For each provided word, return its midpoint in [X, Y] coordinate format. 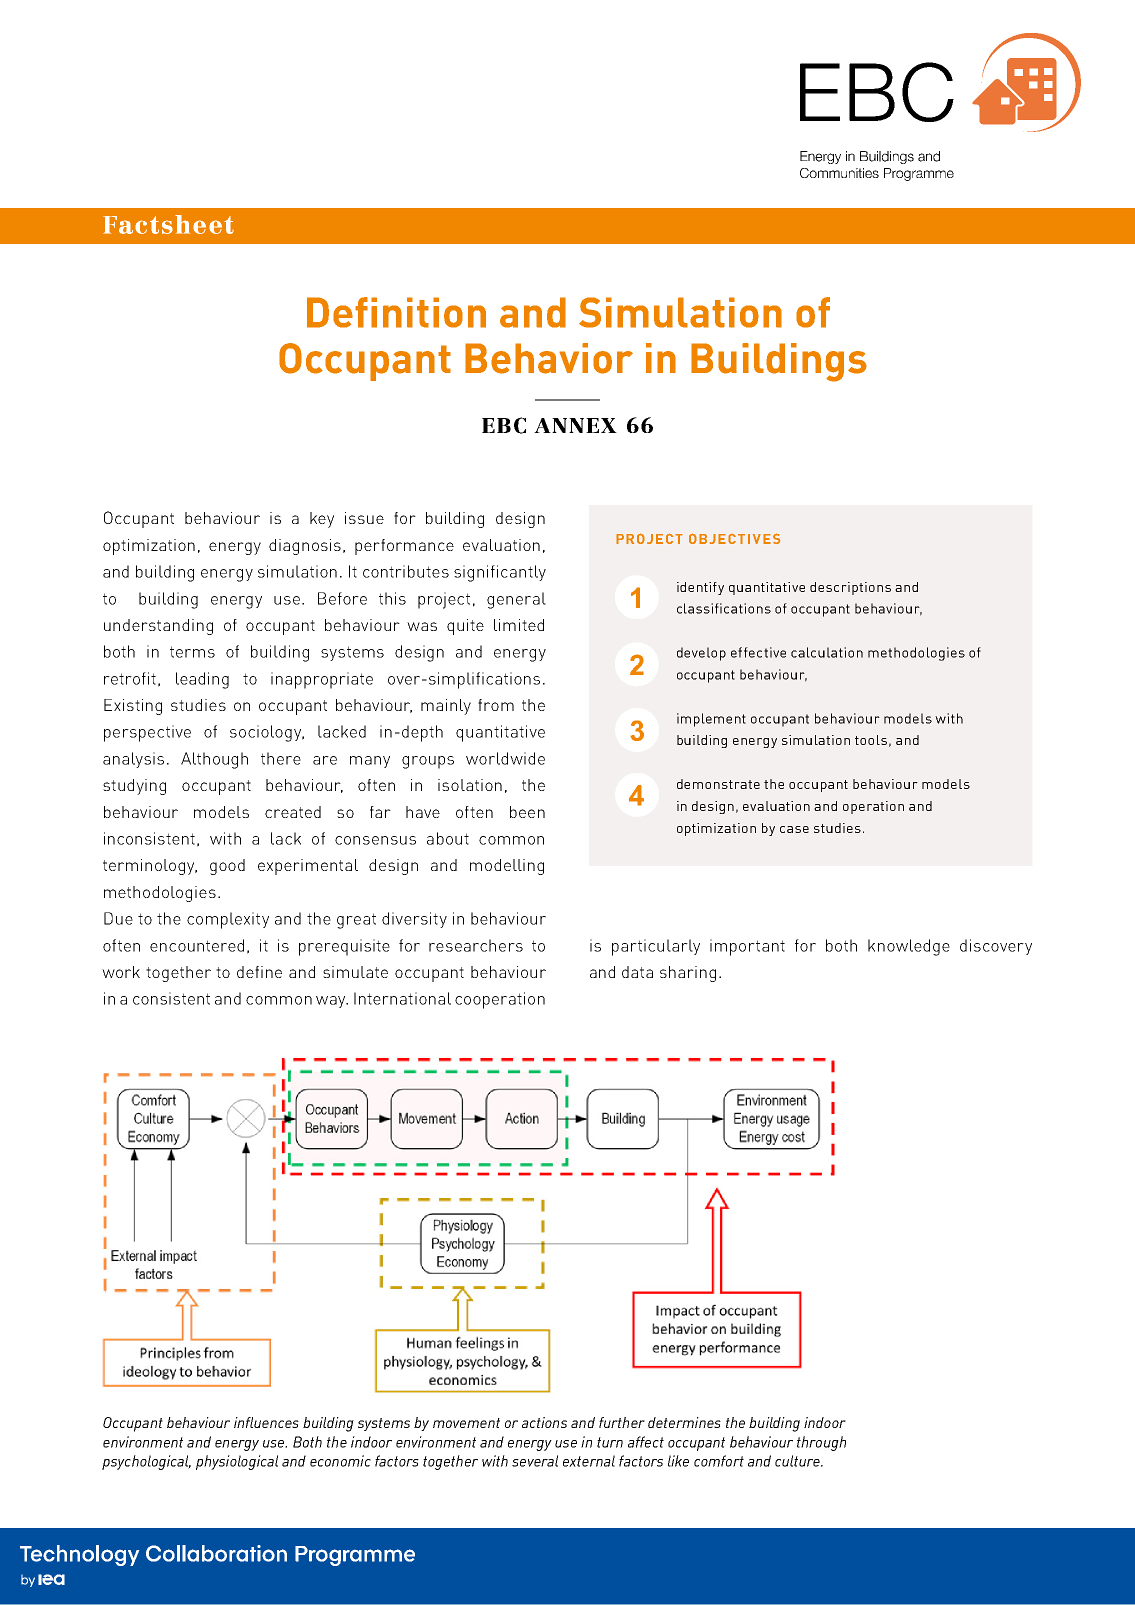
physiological [237, 1462]
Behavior [549, 358]
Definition [396, 312]
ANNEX [575, 425]
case [794, 829]
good [227, 867]
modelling [507, 867]
